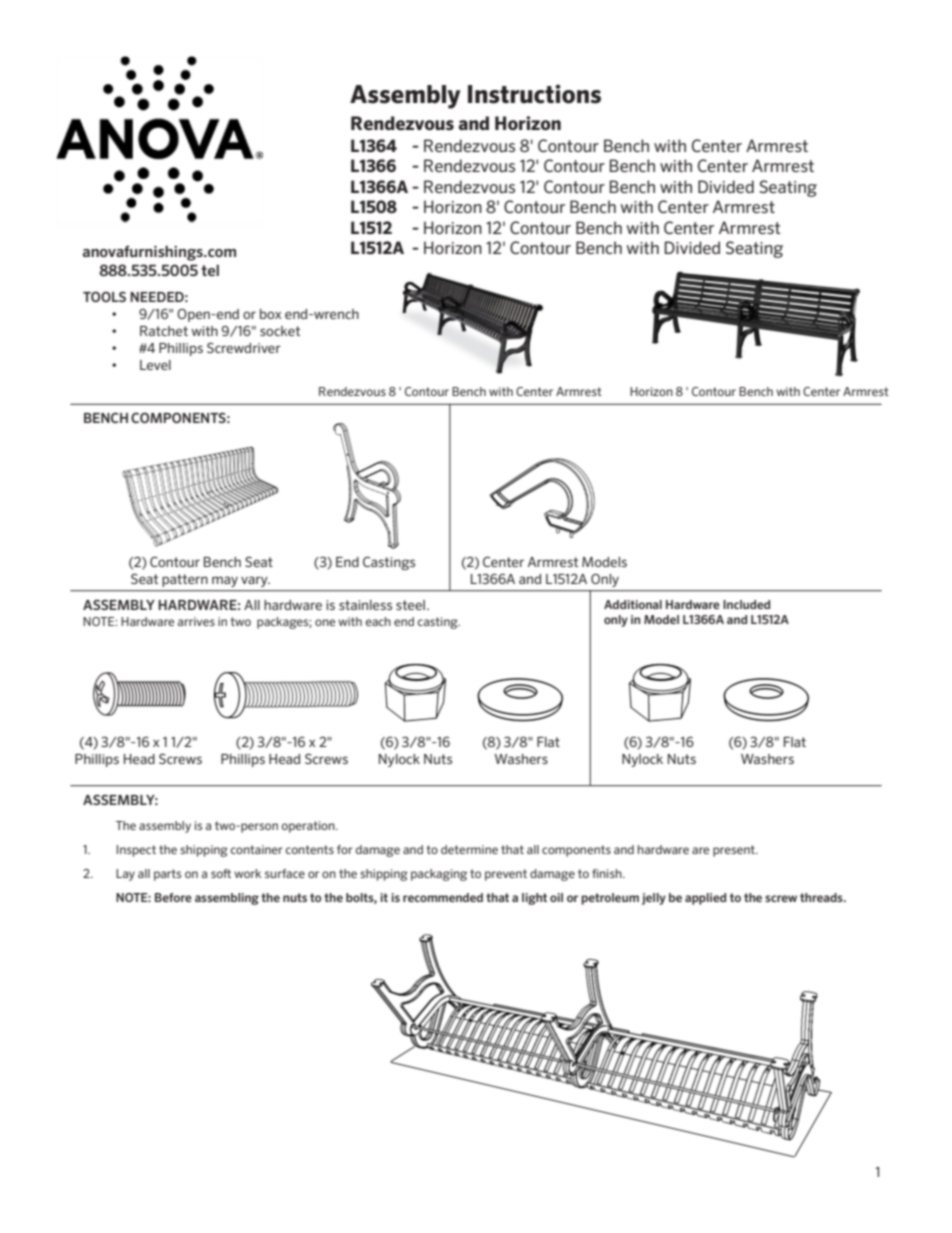  I want to click on tel, so click(210, 270).
